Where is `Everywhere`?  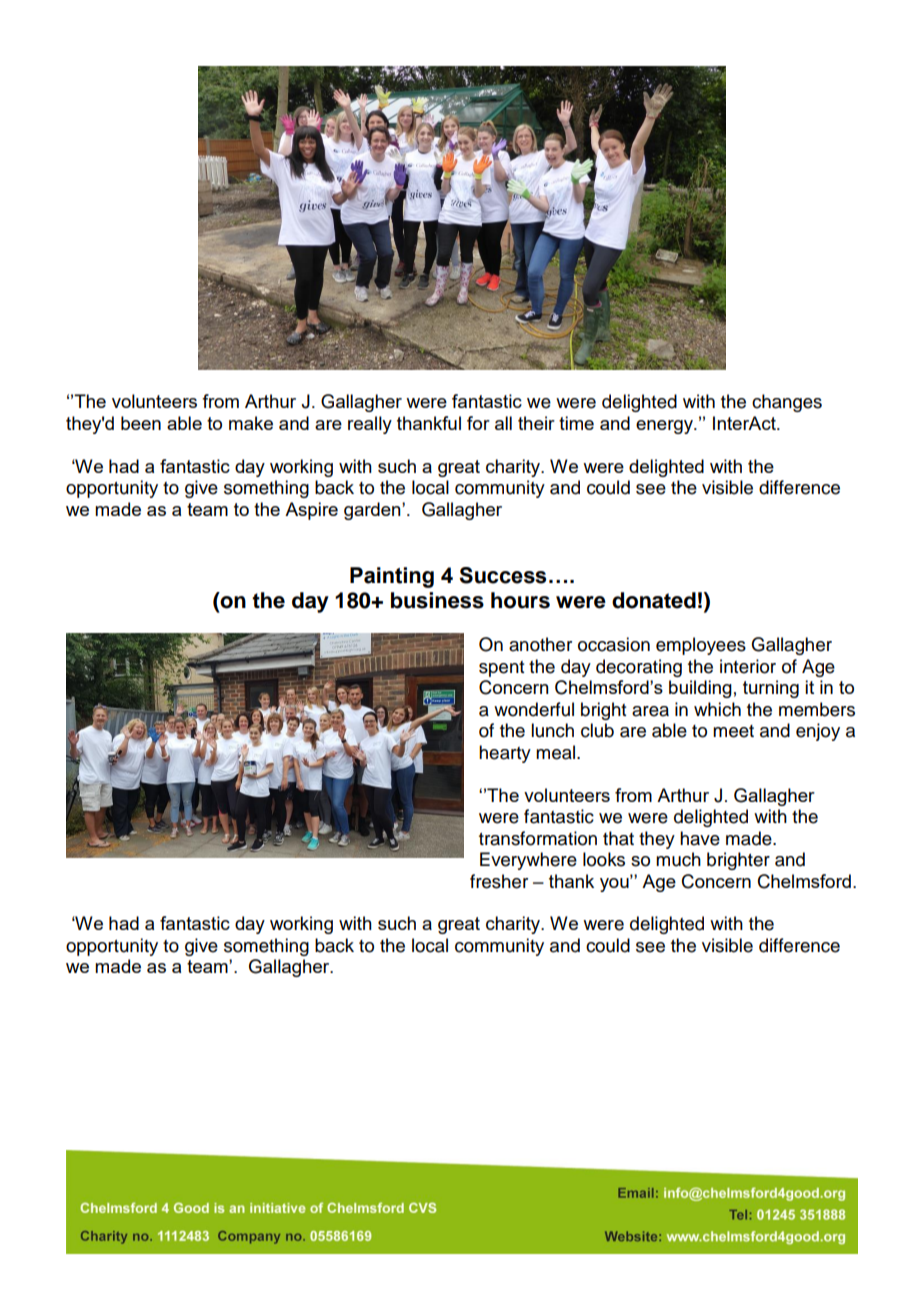 Everywhere is located at coordinates (528, 861).
